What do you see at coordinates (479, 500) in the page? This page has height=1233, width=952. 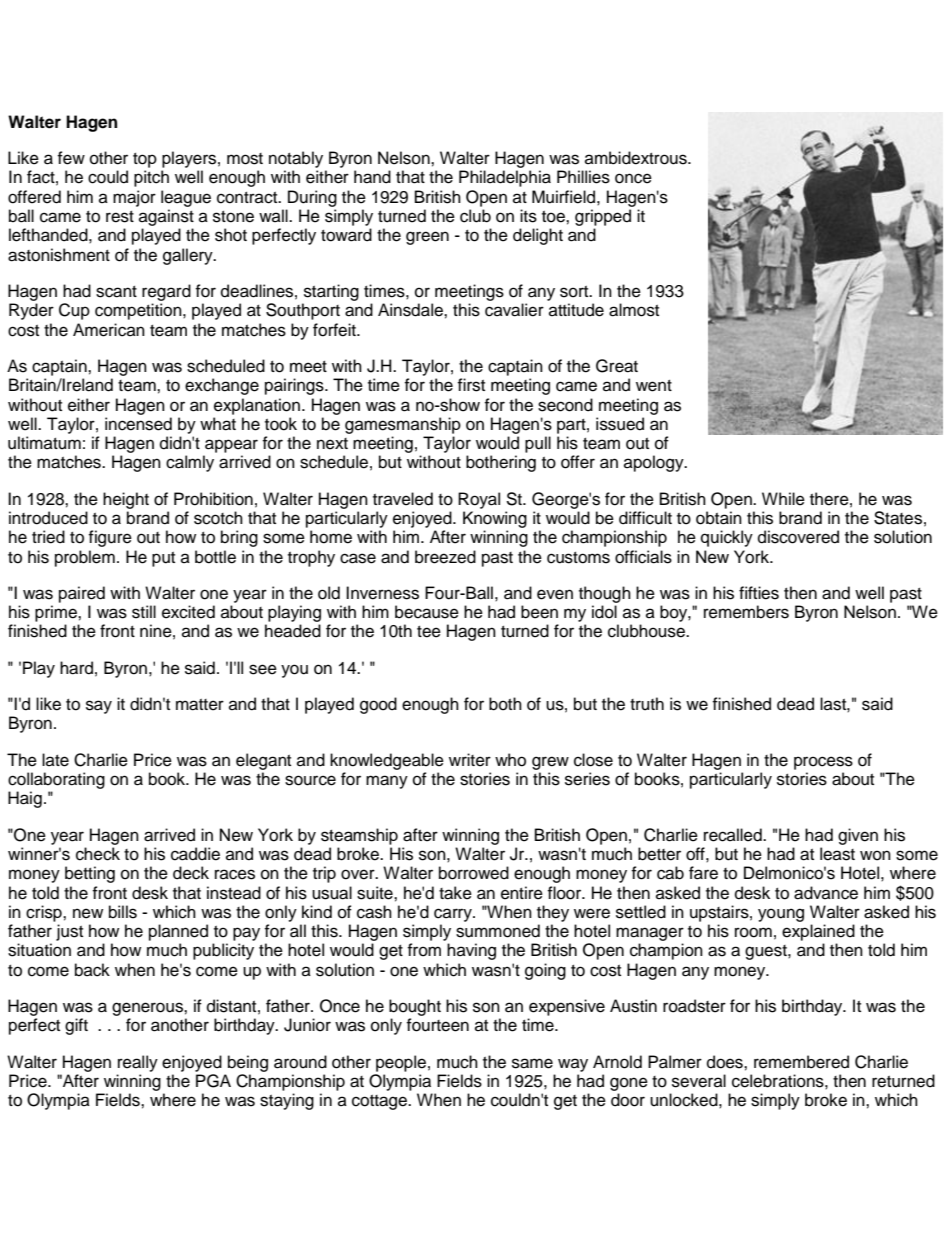 I see `Royal` at bounding box center [479, 500].
